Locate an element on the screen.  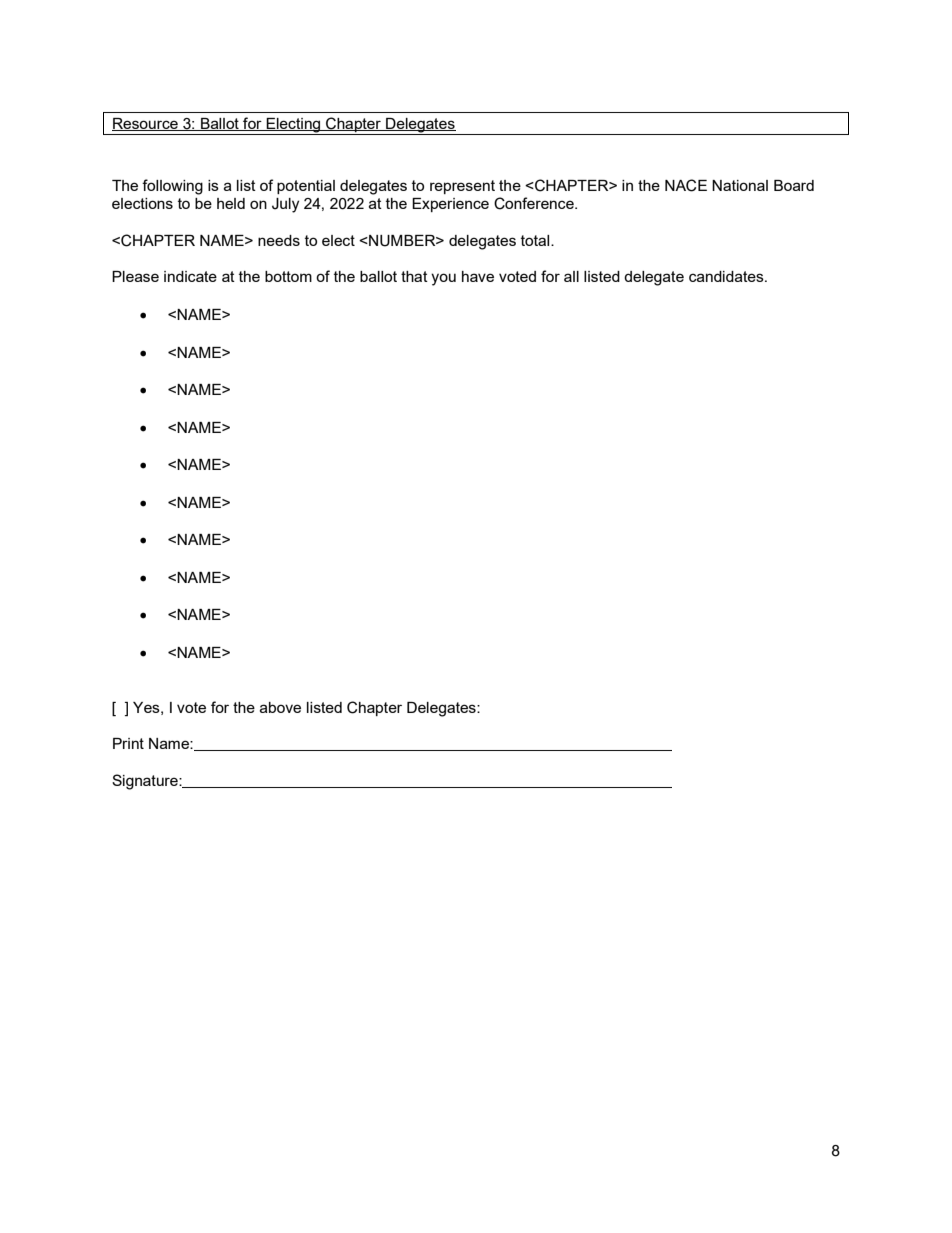
represent is located at coordinates (462, 187).
